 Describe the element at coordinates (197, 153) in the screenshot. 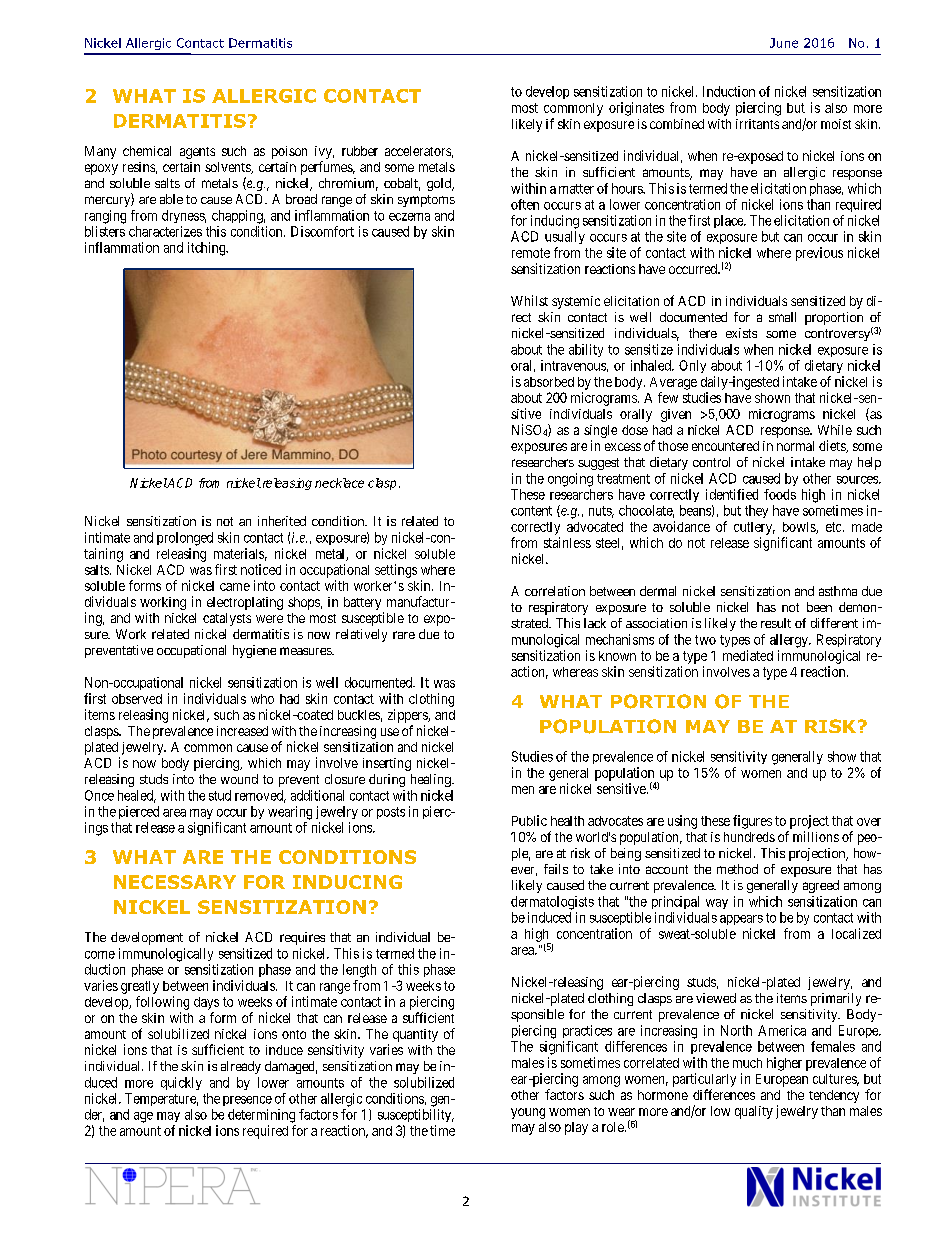

I see `agents` at that location.
